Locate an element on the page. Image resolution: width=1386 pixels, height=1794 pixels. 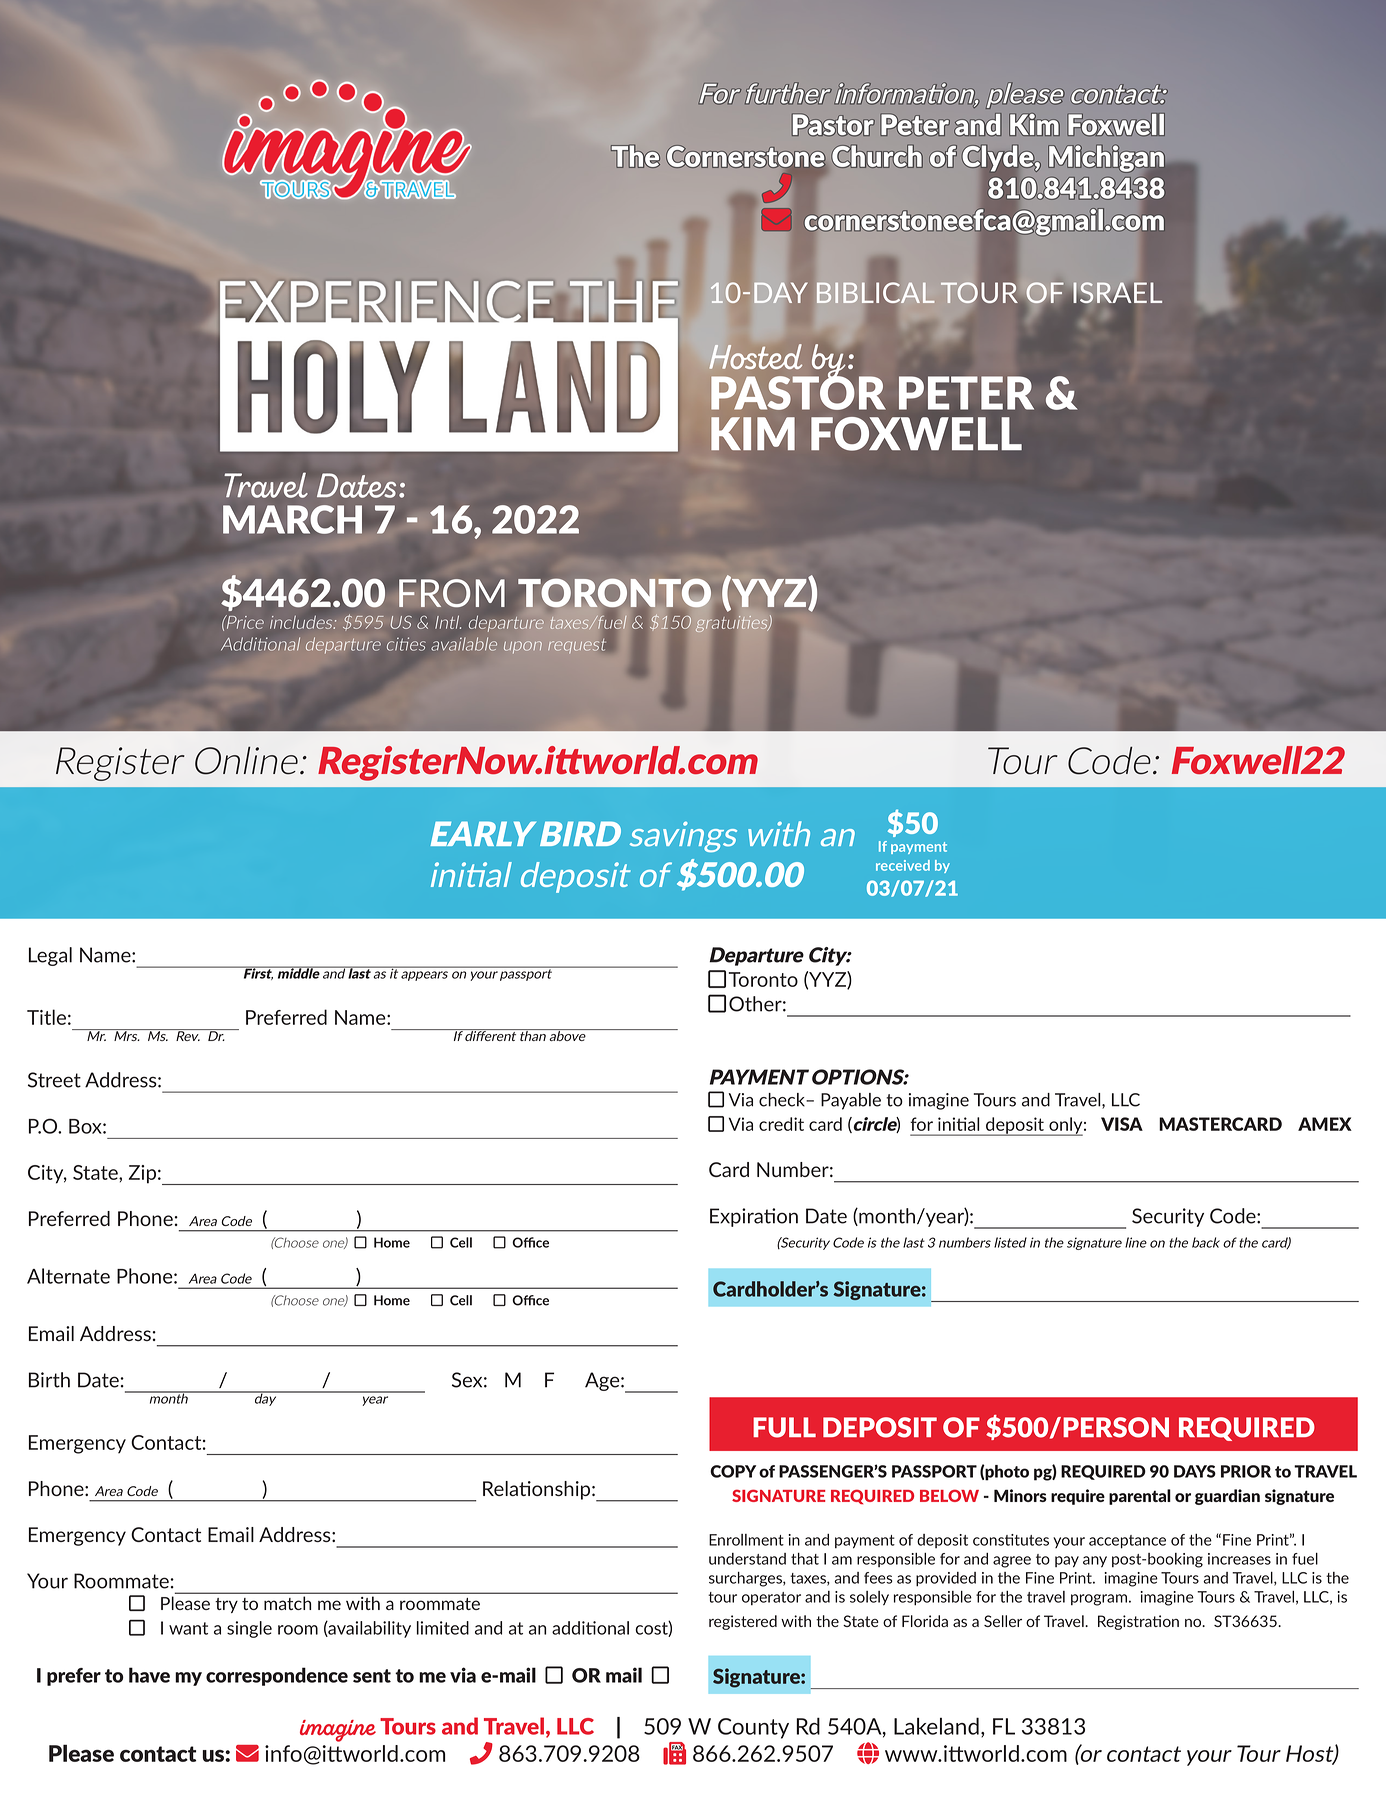
FULL is located at coordinates (784, 1427).
